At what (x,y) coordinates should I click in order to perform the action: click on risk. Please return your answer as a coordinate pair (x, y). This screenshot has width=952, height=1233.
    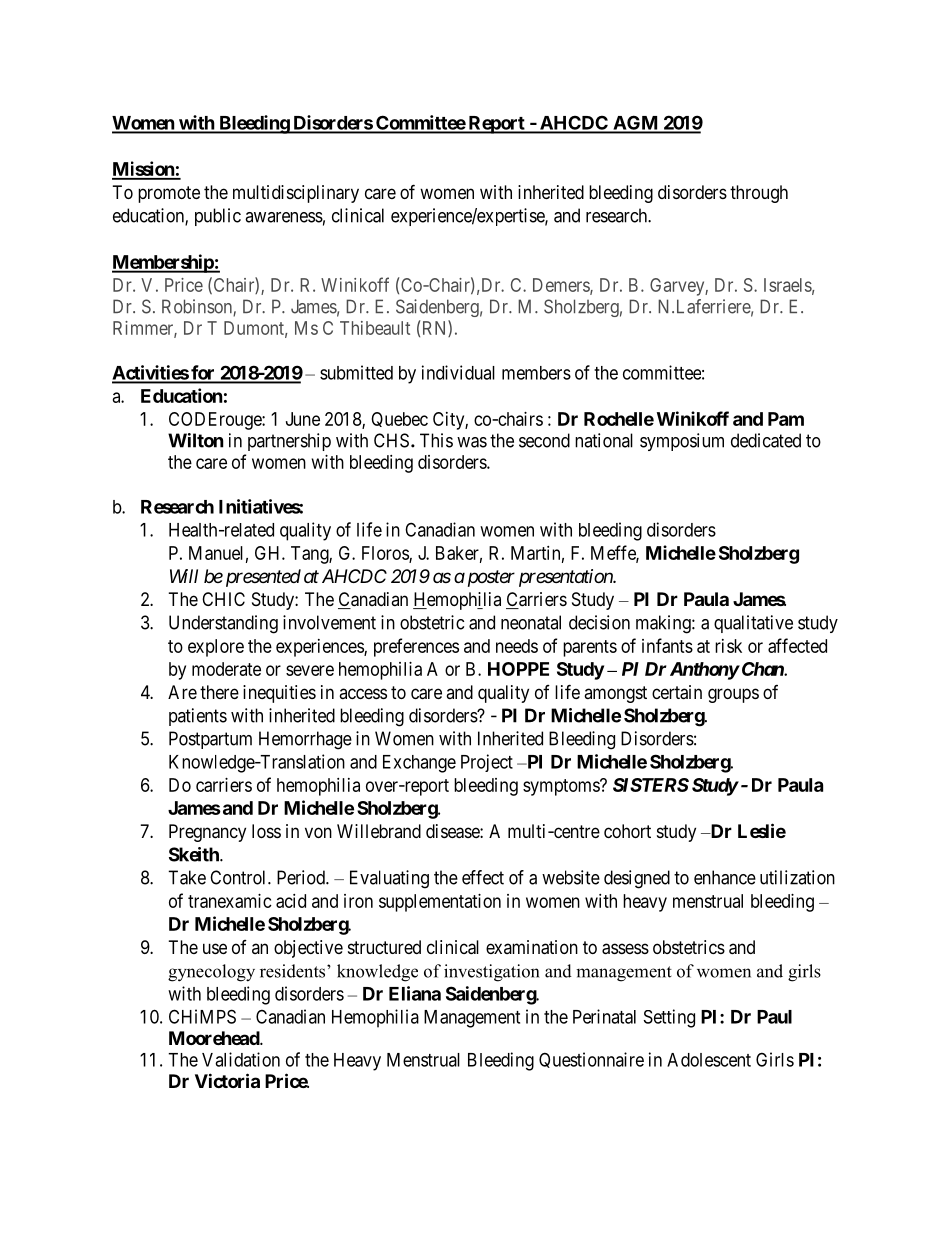
    Looking at the image, I should click on (728, 646).
